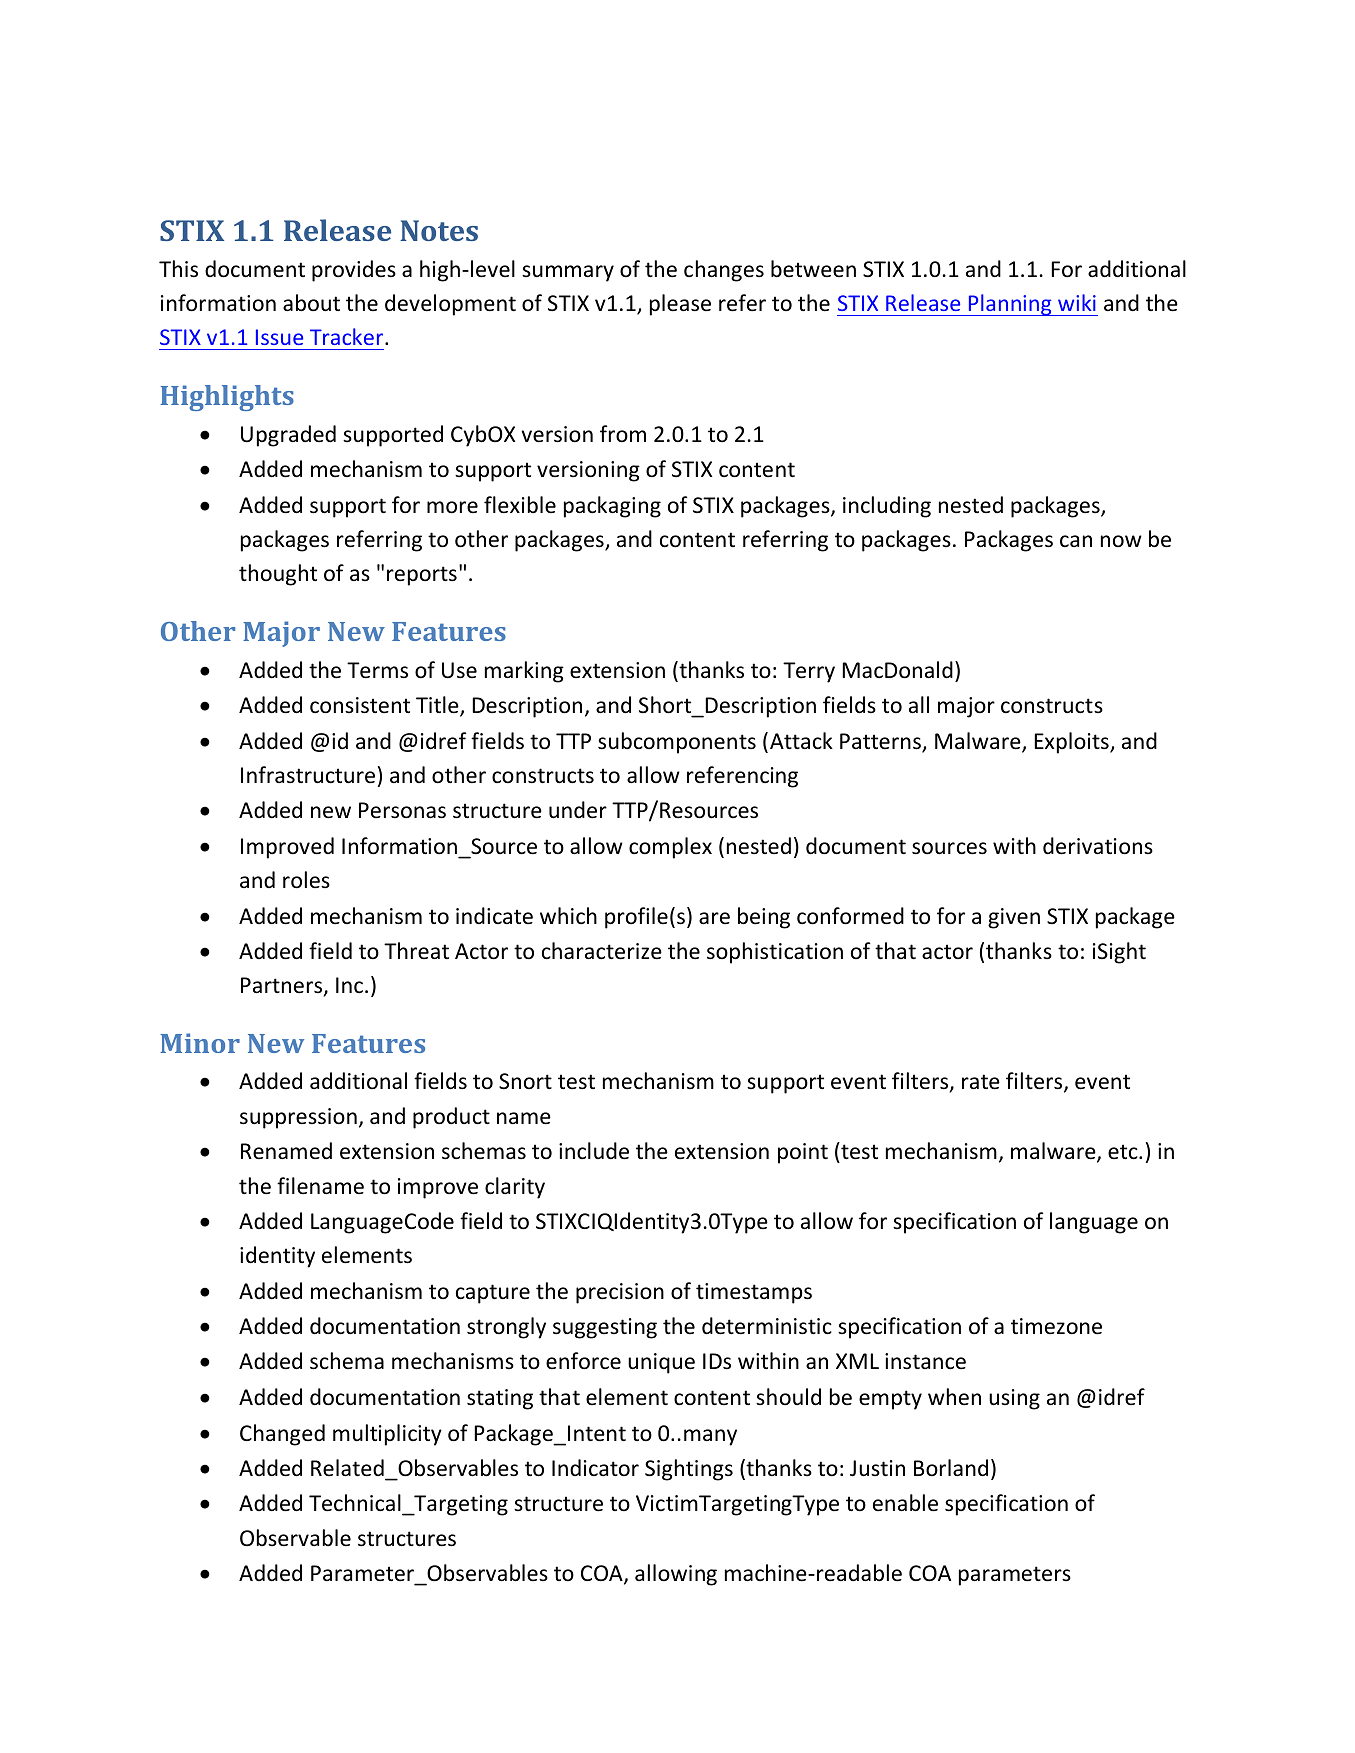 Image resolution: width=1355 pixels, height=1753 pixels. Describe the element at coordinates (670, 848) in the image. I see `complex` at that location.
